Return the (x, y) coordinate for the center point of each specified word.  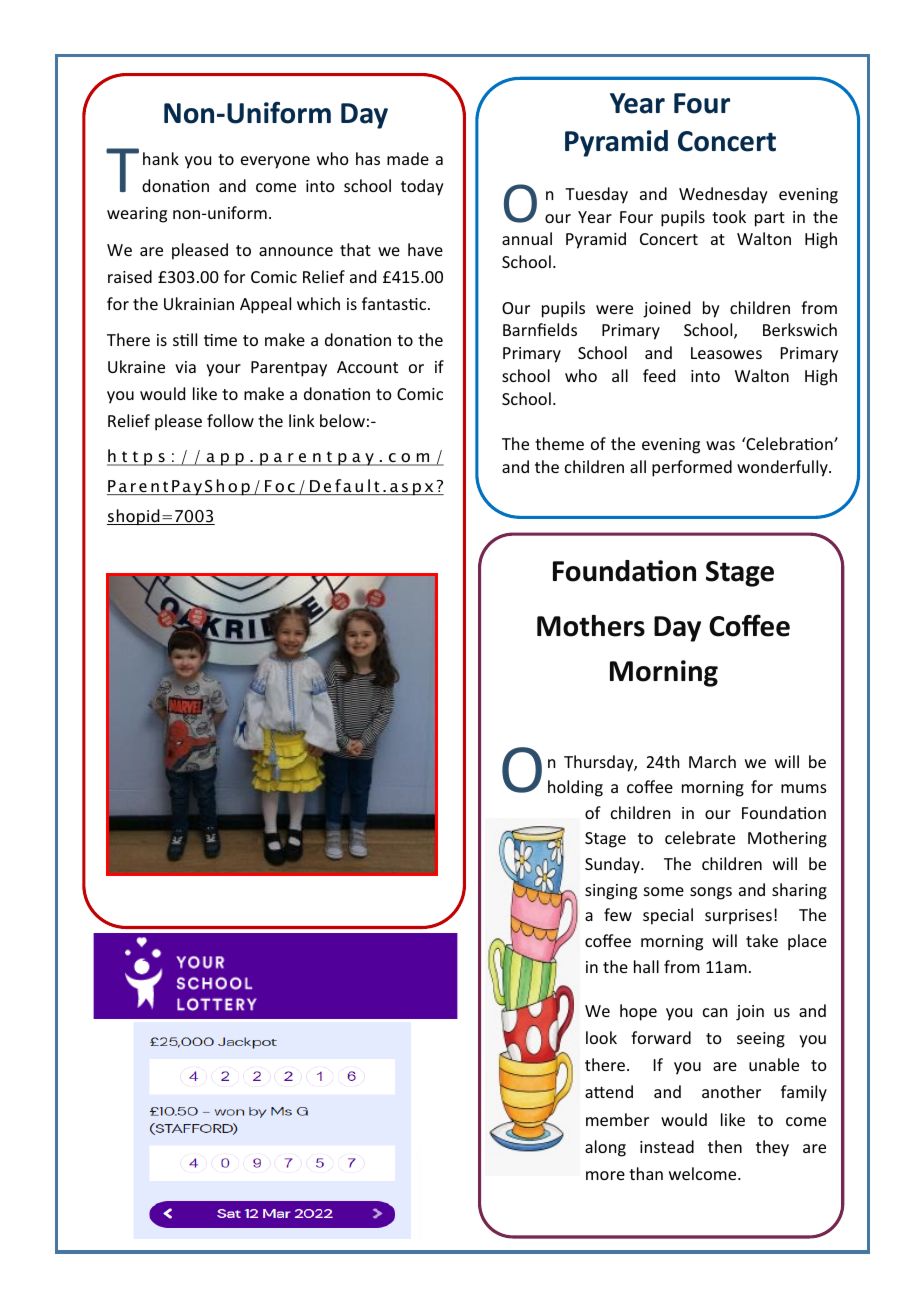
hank (161, 158)
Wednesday (723, 195)
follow (230, 420)
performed (692, 468)
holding (575, 788)
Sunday (613, 865)
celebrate (700, 837)
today (422, 187)
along (605, 1148)
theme (559, 443)
